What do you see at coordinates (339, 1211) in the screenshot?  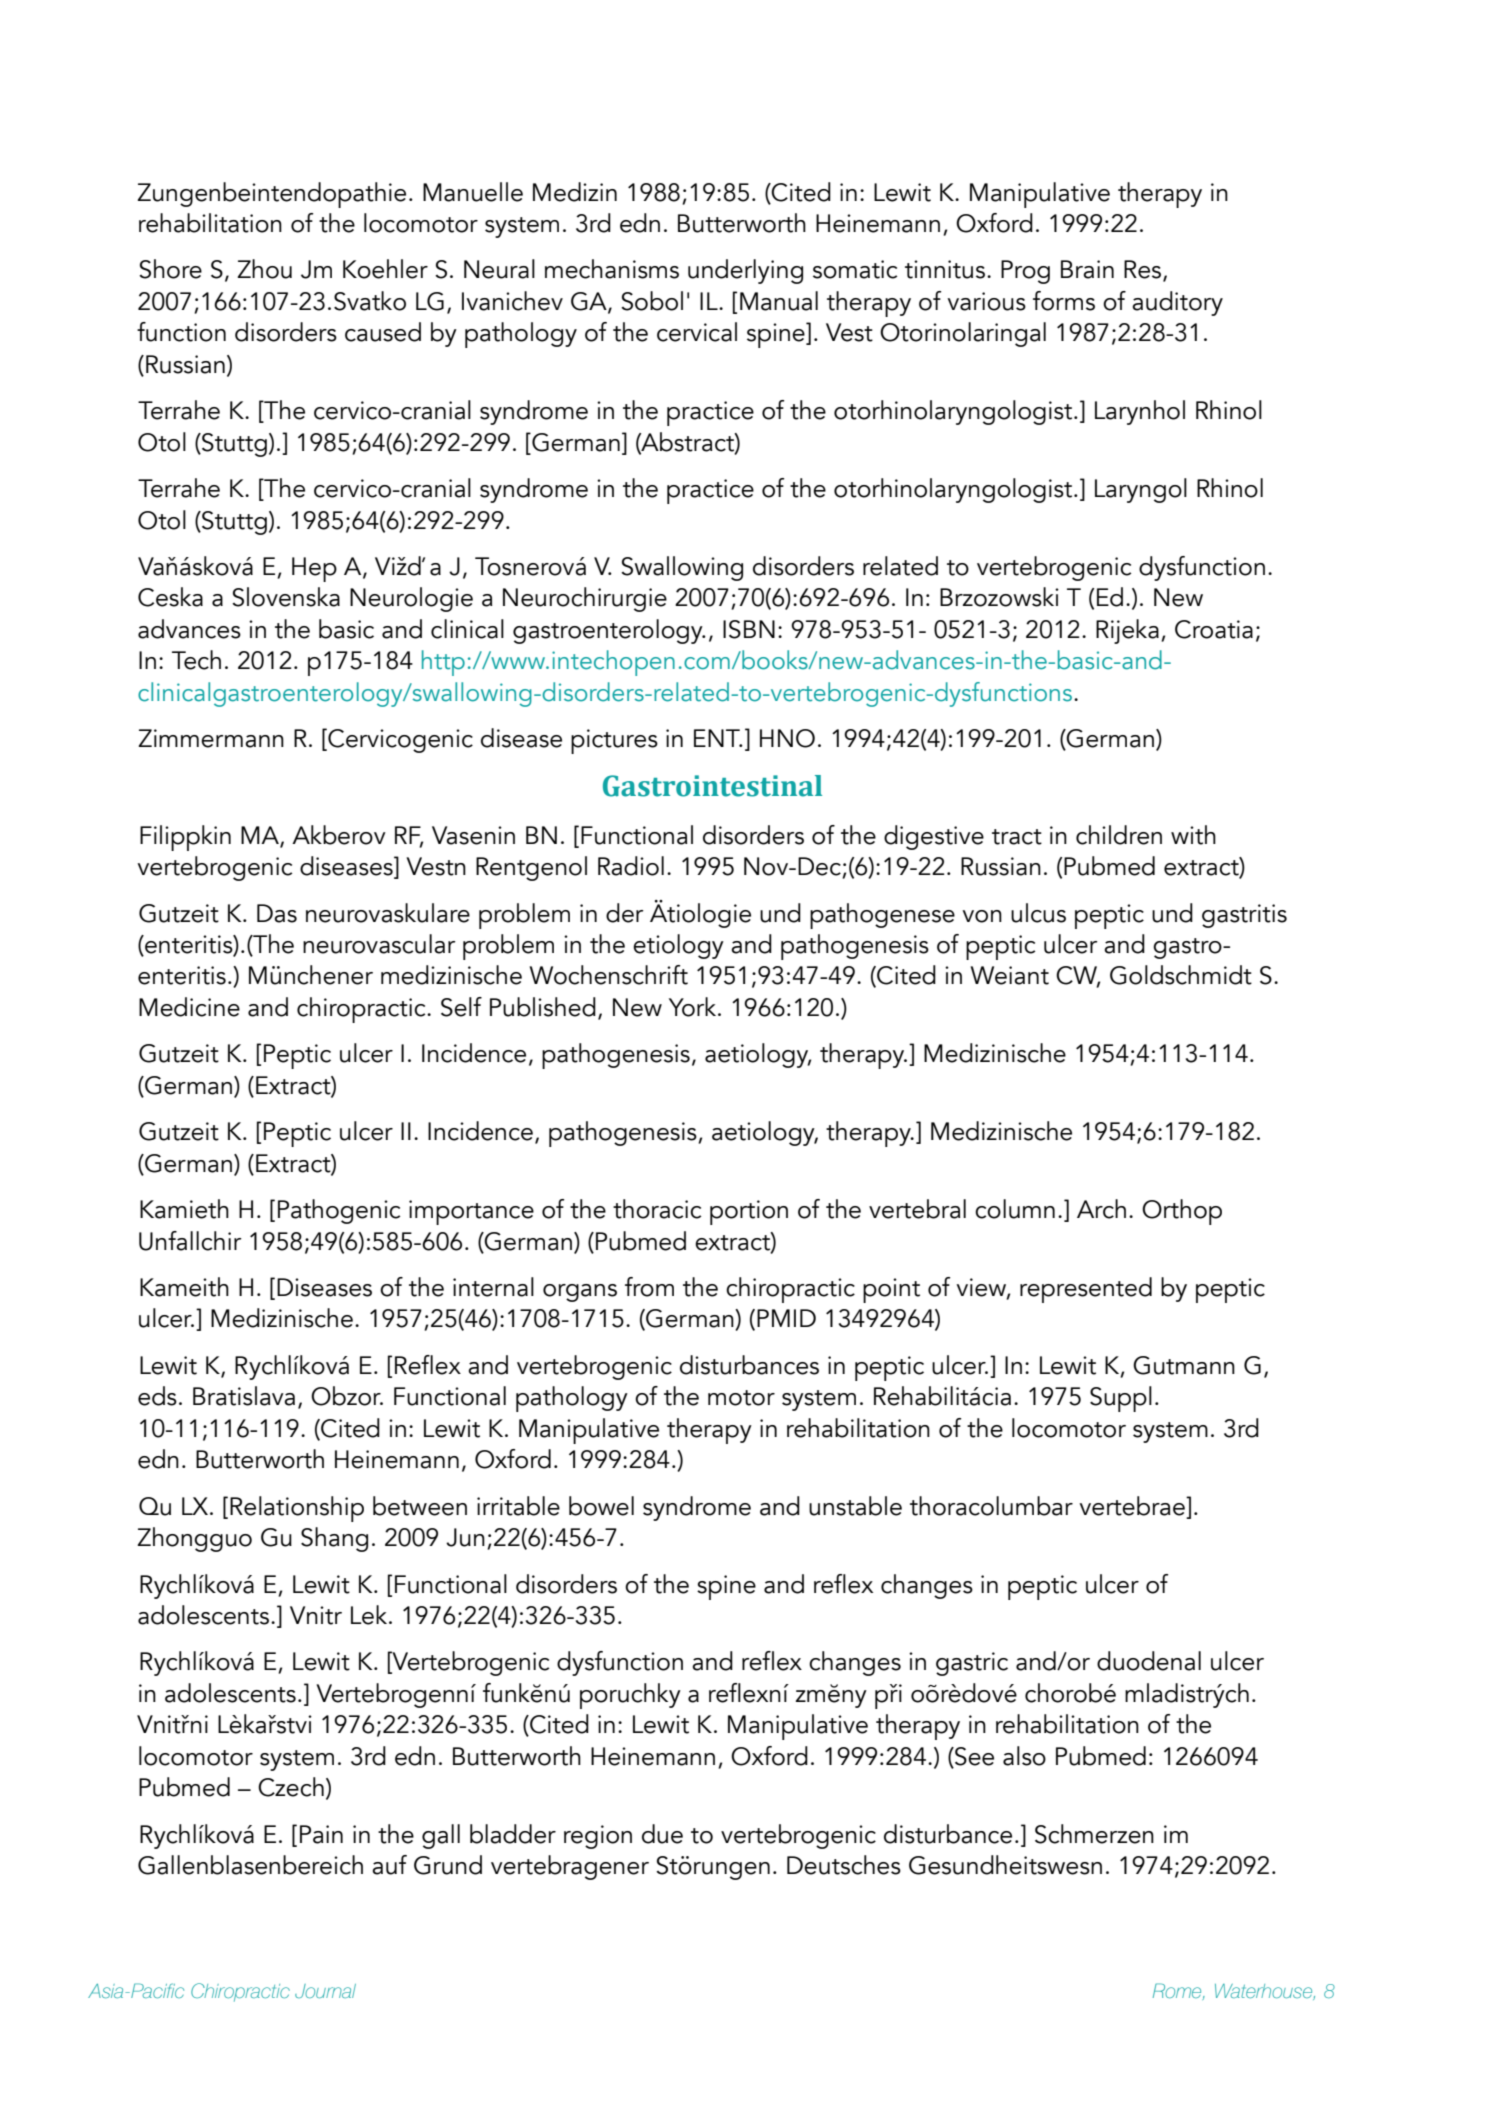 I see `Pathogenic` at bounding box center [339, 1211].
